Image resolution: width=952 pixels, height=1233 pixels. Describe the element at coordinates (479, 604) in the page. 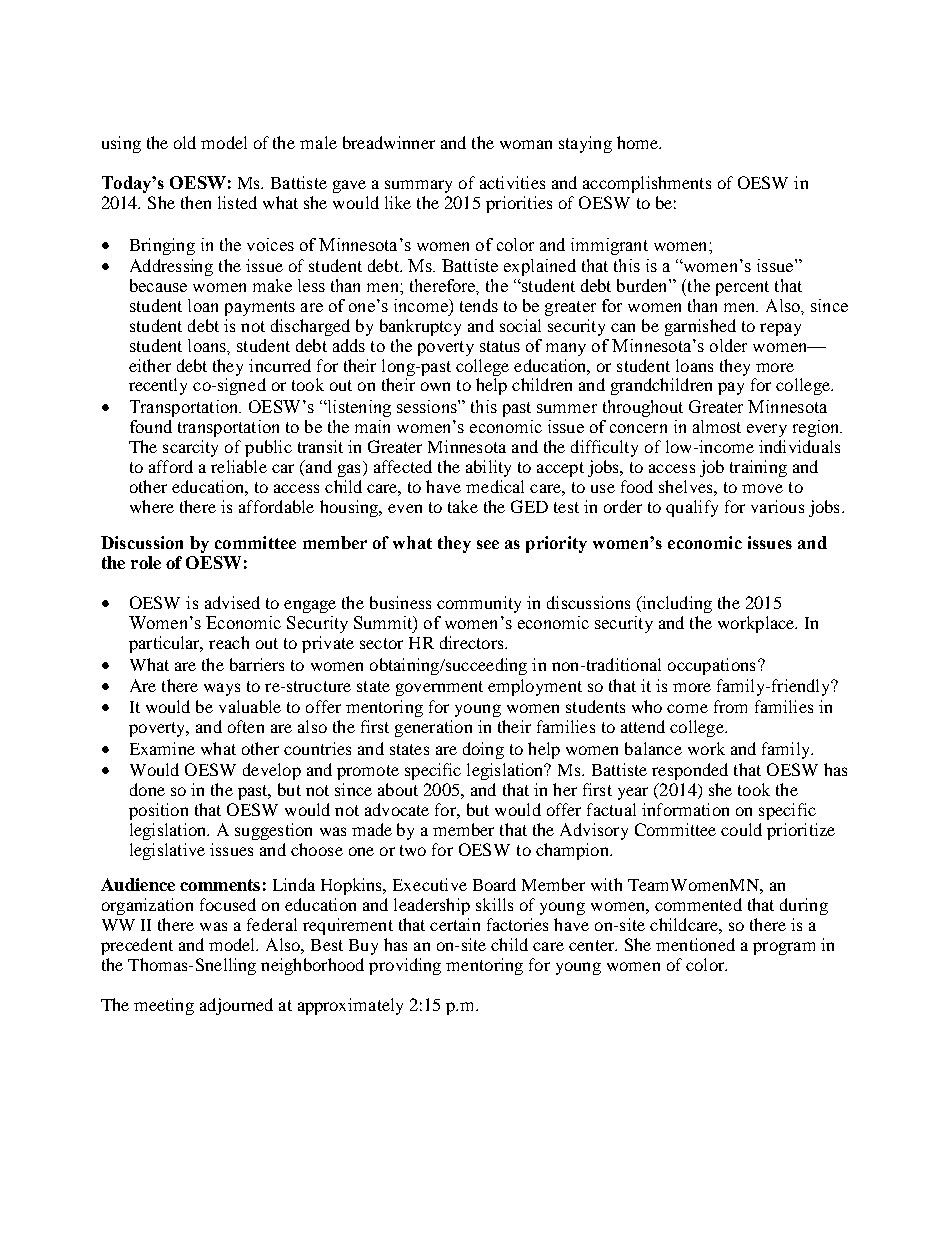

I see `community` at that location.
